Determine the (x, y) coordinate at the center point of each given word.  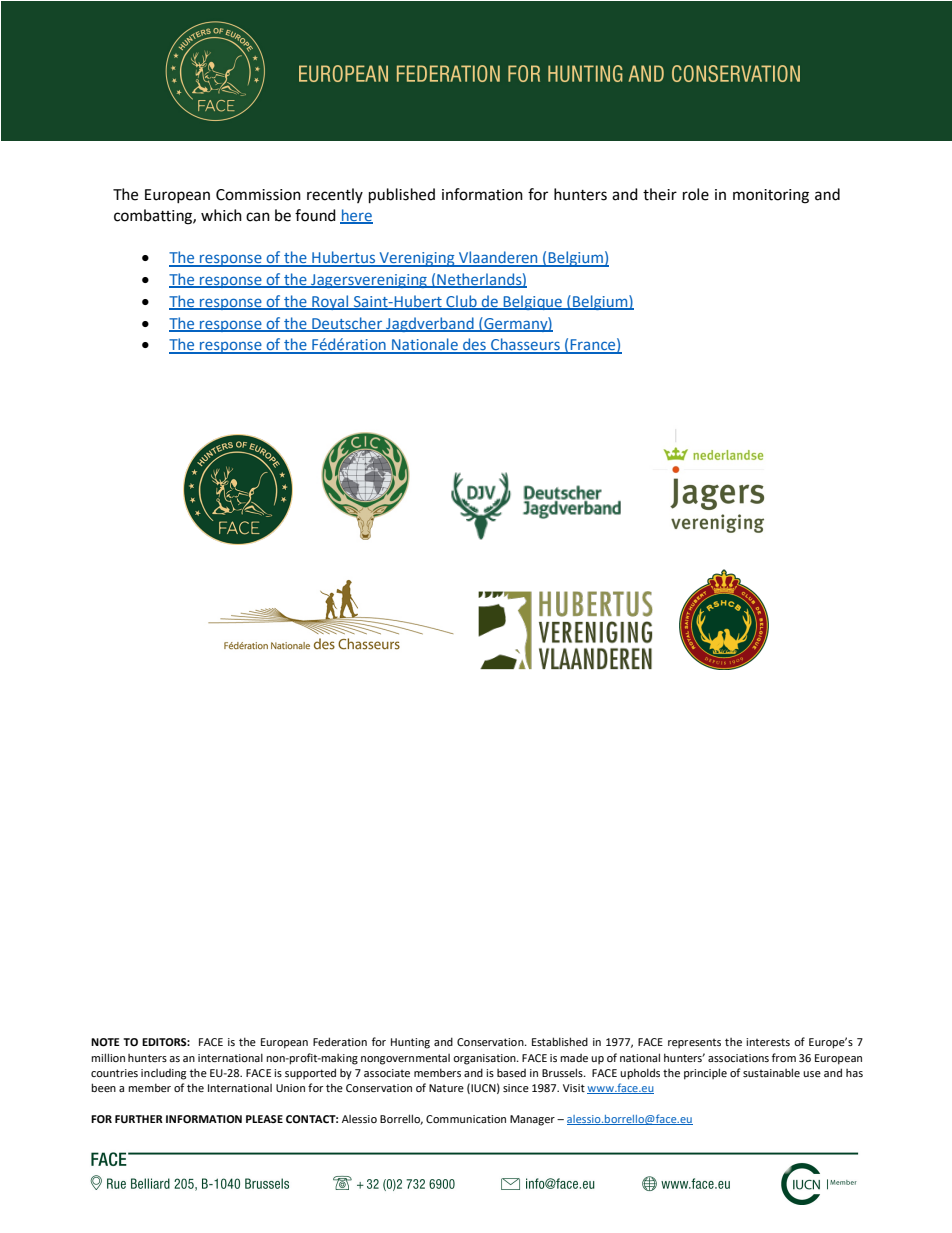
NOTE (105, 1042)
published (402, 196)
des (474, 345)
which (221, 215)
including (163, 1074)
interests (768, 1042)
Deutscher (347, 324)
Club (461, 302)
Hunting (410, 1043)
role (696, 194)
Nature (446, 1088)
